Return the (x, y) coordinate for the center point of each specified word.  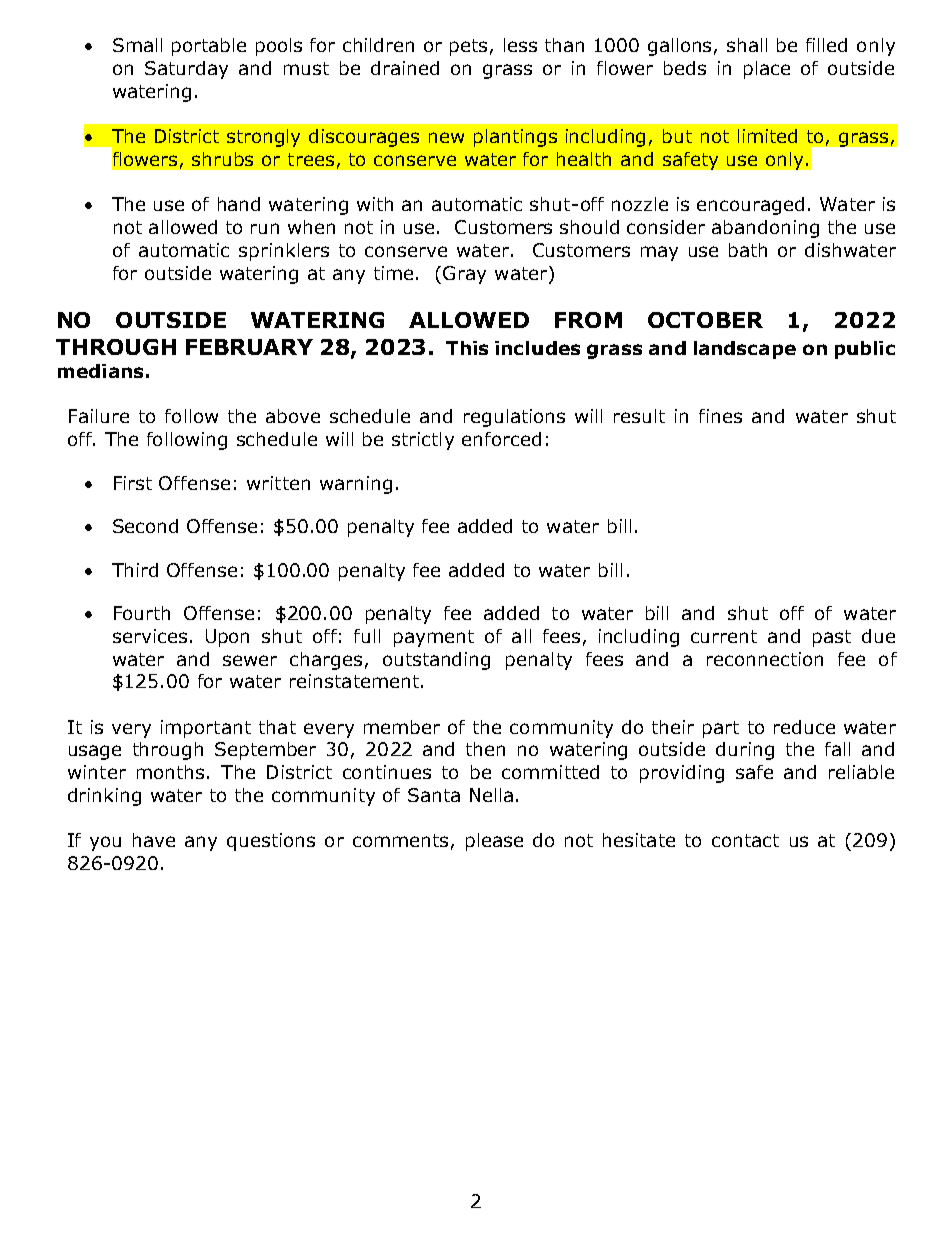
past (832, 638)
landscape (745, 350)
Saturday (186, 70)
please (494, 842)
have (154, 840)
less (520, 45)
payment (434, 638)
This (467, 348)
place (767, 70)
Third (135, 570)
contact (745, 840)
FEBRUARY (249, 347)
